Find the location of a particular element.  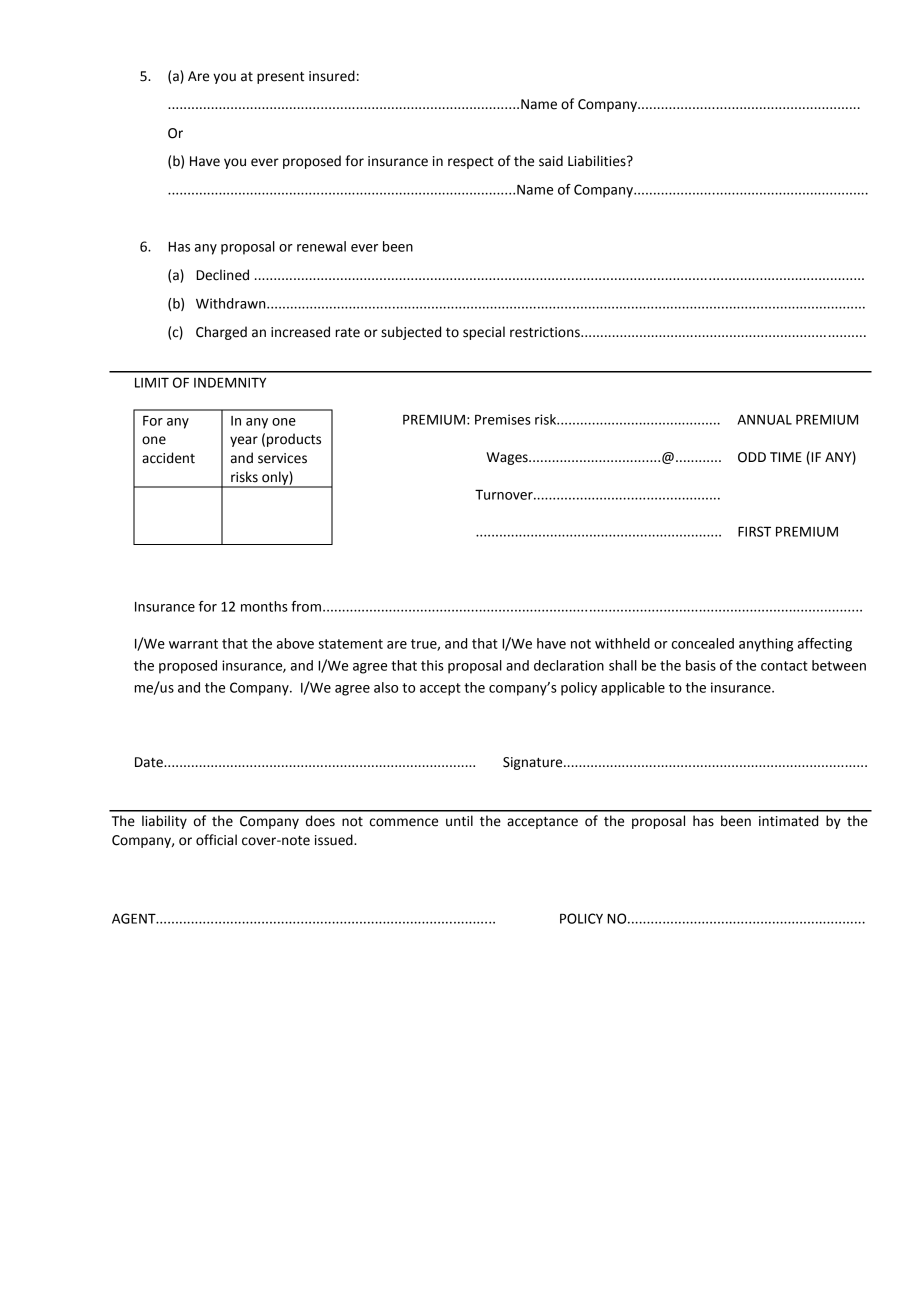

Liabilities is located at coordinates (598, 161).
